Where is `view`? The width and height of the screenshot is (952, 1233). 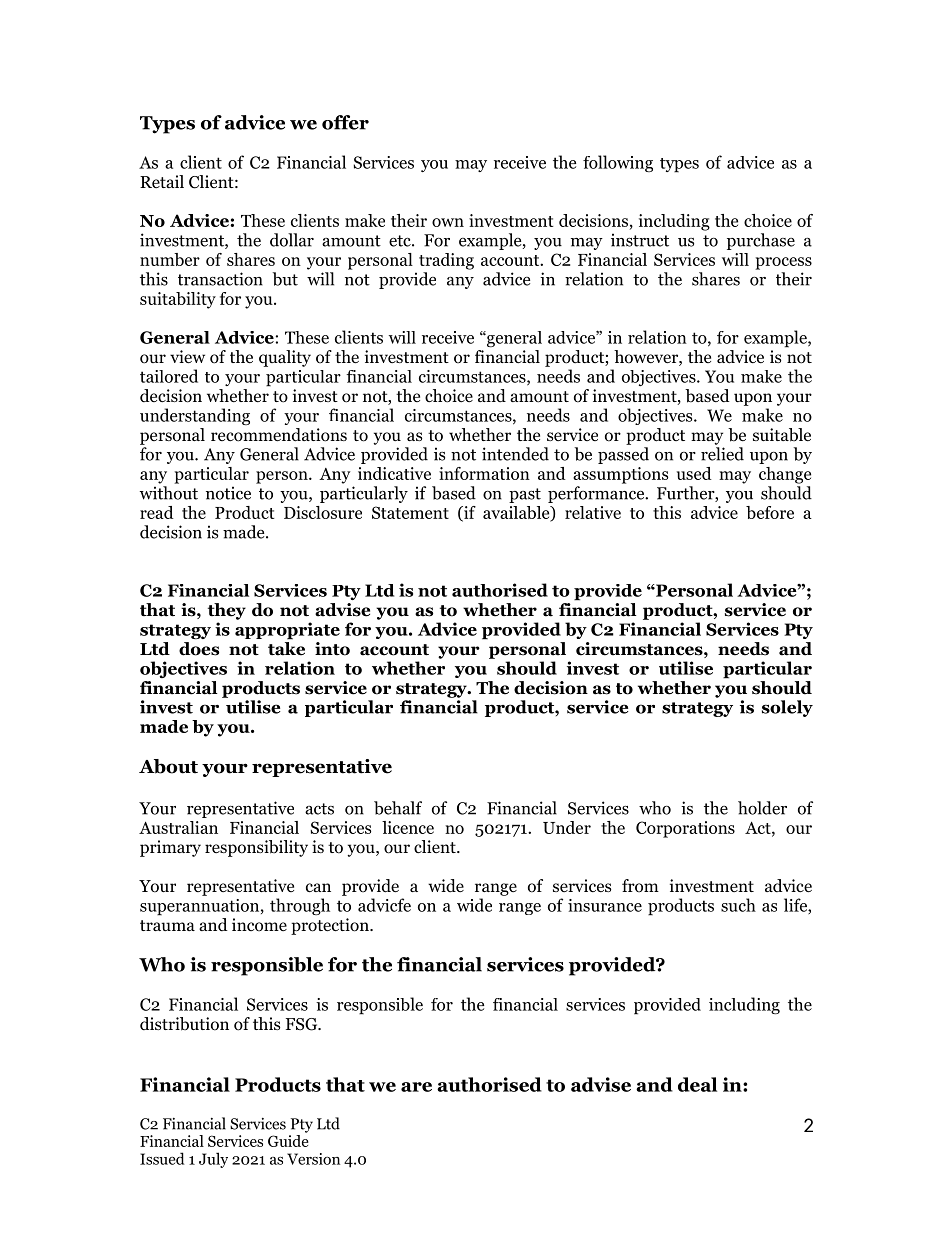 view is located at coordinates (187, 357).
